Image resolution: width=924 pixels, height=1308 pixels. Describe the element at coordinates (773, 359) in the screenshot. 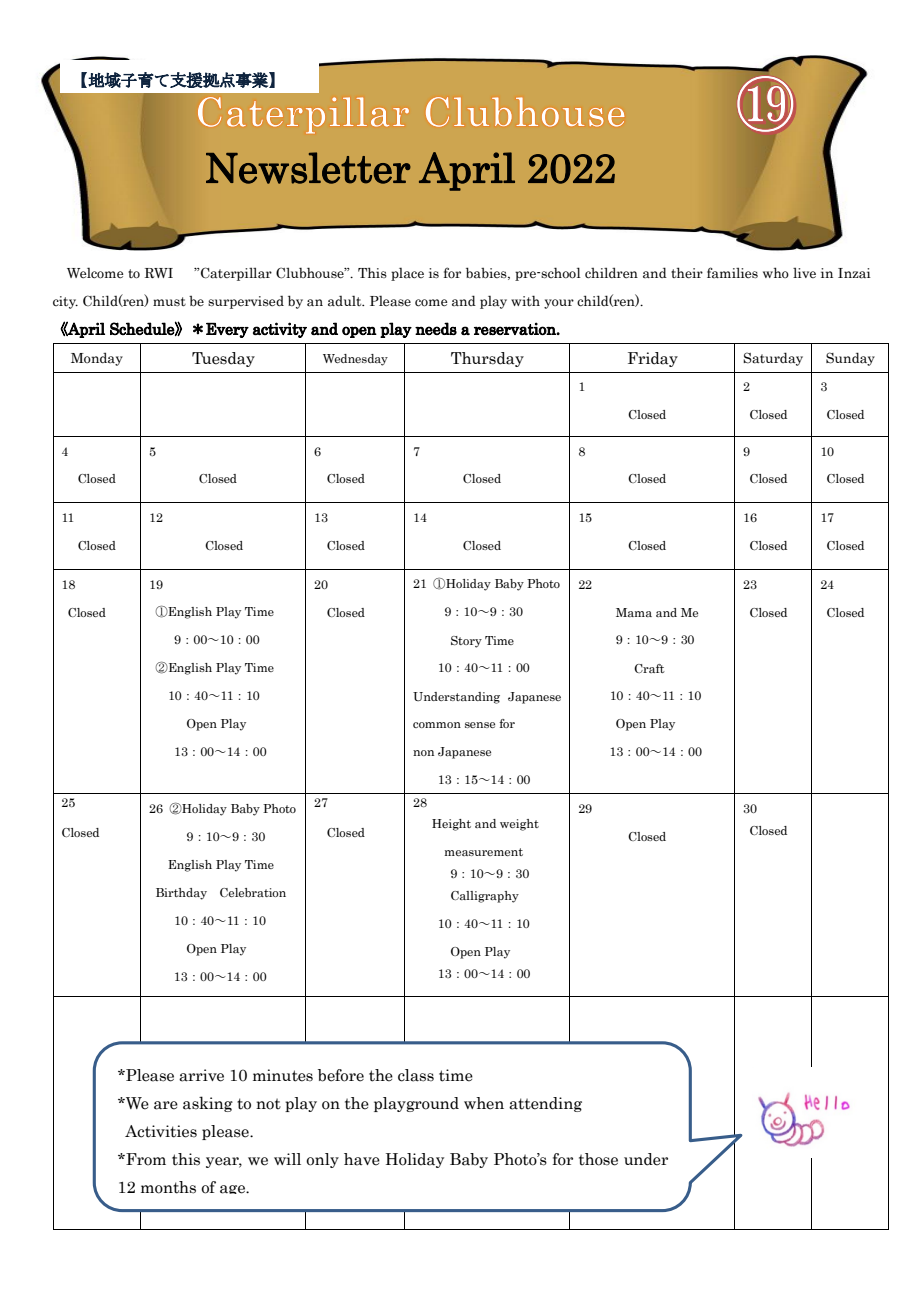

I see `Saturday` at that location.
